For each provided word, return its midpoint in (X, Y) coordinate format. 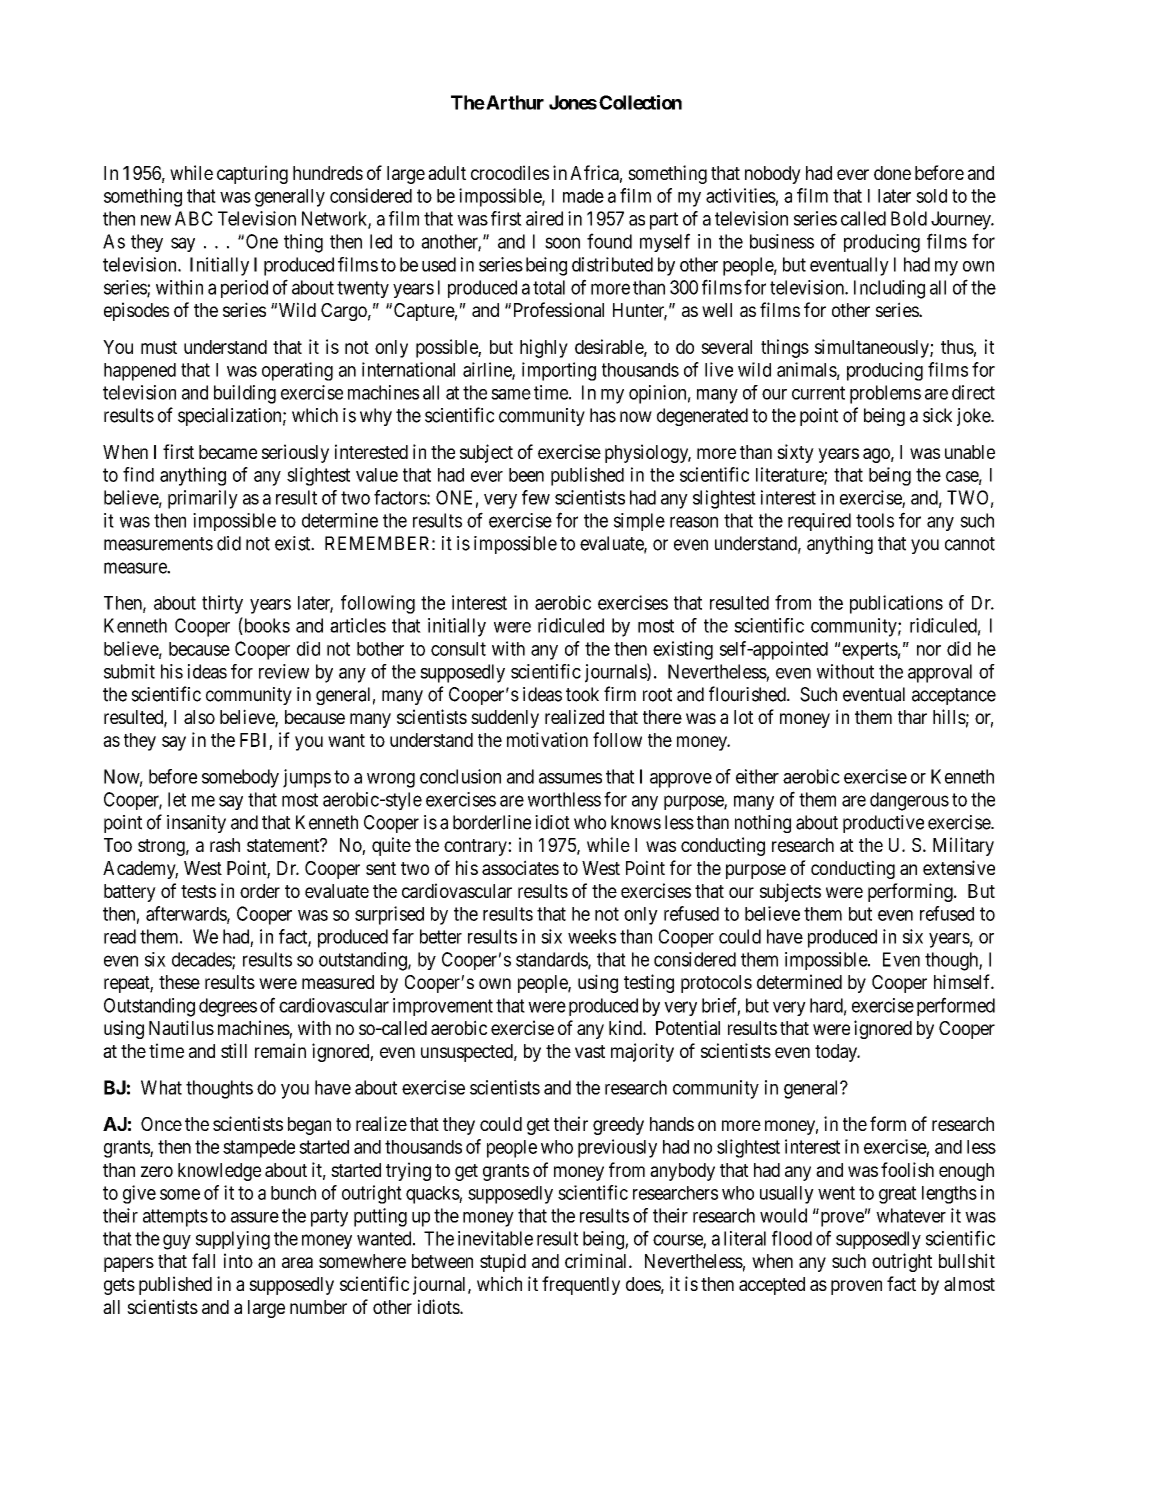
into (238, 1260)
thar (912, 717)
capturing (252, 174)
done (892, 173)
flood (792, 1238)
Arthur (514, 102)
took (582, 694)
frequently (581, 1285)
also (199, 717)
